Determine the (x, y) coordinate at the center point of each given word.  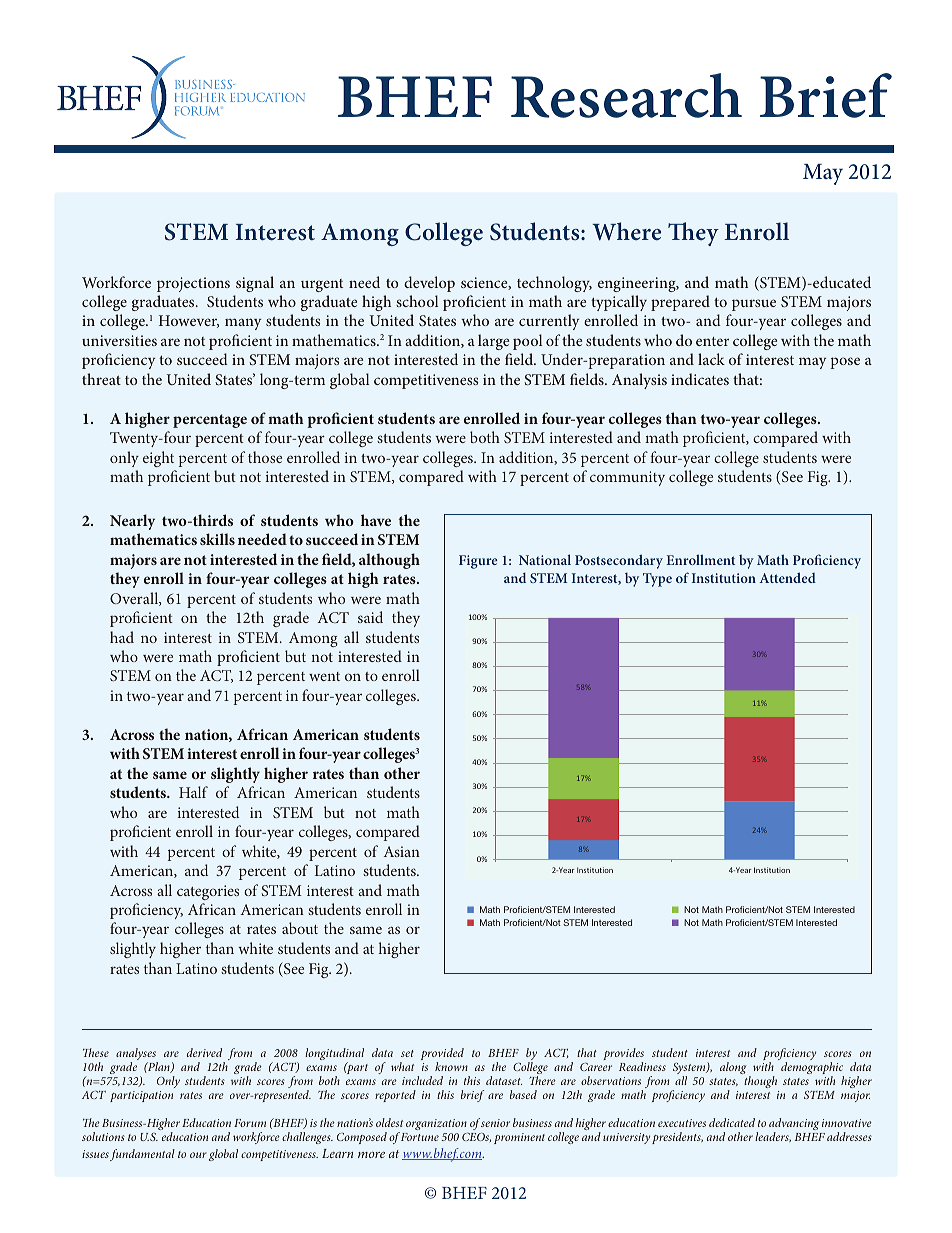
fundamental (142, 1155)
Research (626, 95)
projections (193, 284)
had (122, 637)
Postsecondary (619, 561)
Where (626, 231)
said (370, 617)
